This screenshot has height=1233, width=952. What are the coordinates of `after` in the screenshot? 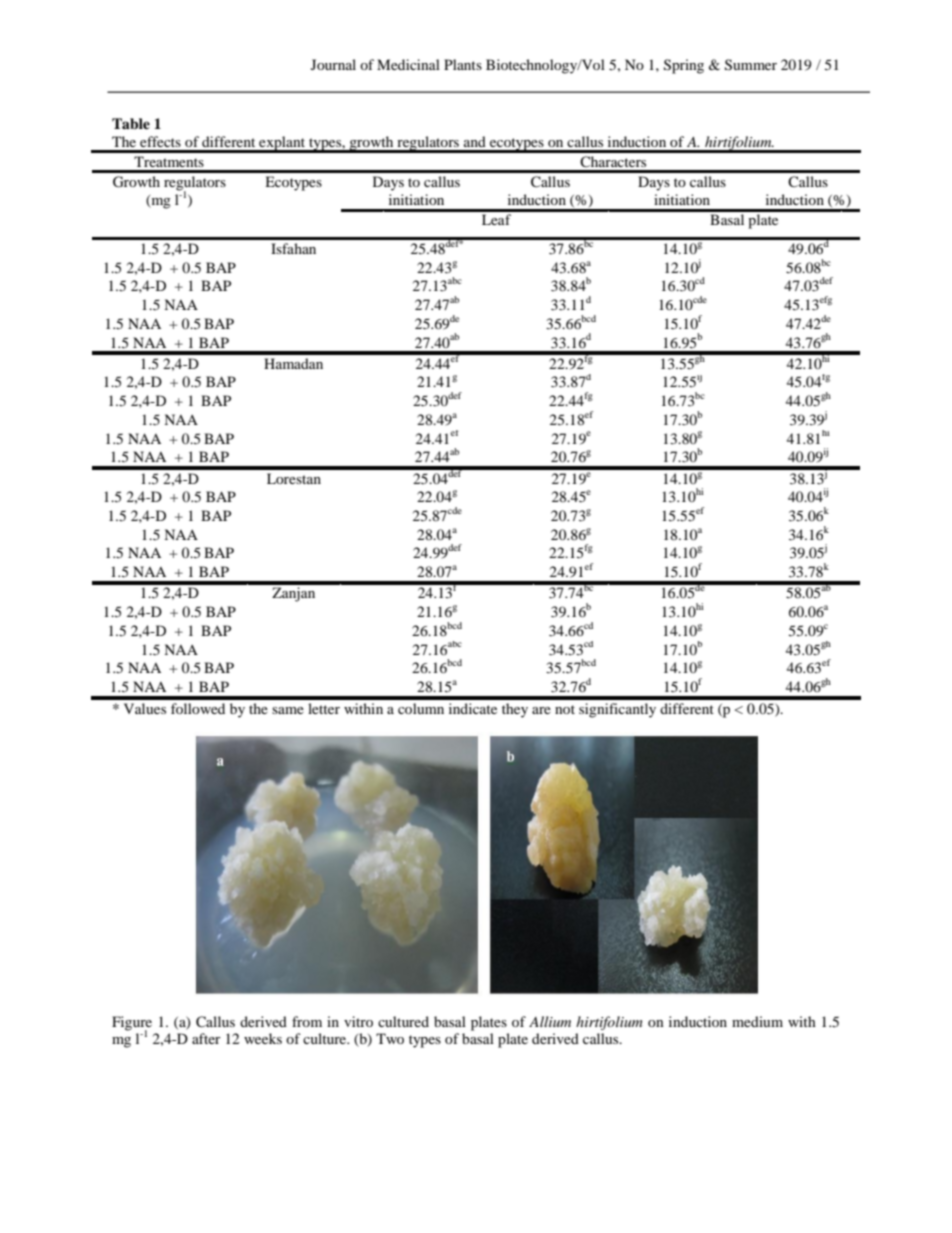 It's located at (206, 1038).
